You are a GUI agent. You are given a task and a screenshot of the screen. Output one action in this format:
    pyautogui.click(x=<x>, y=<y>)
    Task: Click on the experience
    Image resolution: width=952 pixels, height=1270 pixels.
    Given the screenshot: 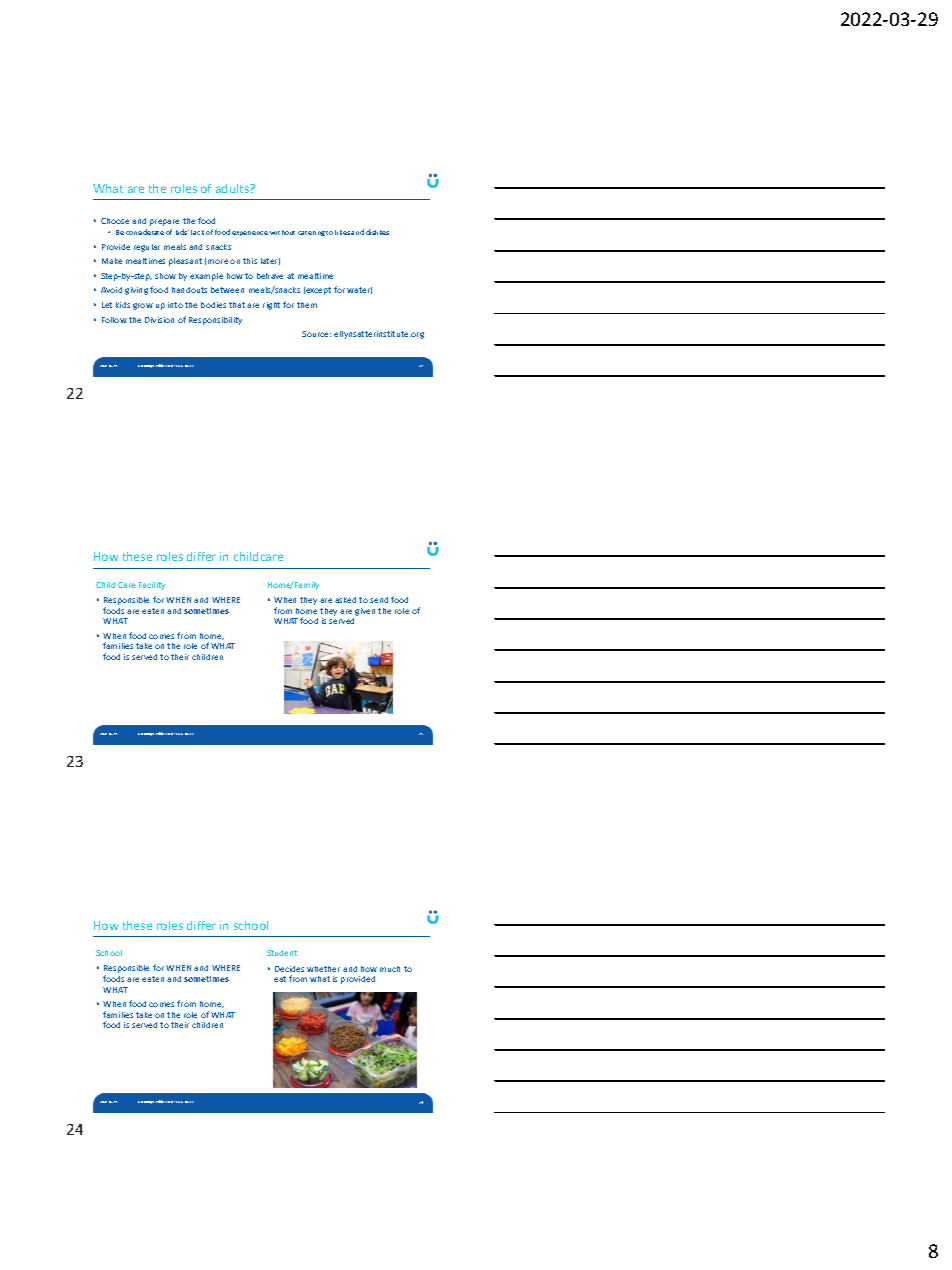 What is the action you would take?
    pyautogui.click(x=250, y=233)
